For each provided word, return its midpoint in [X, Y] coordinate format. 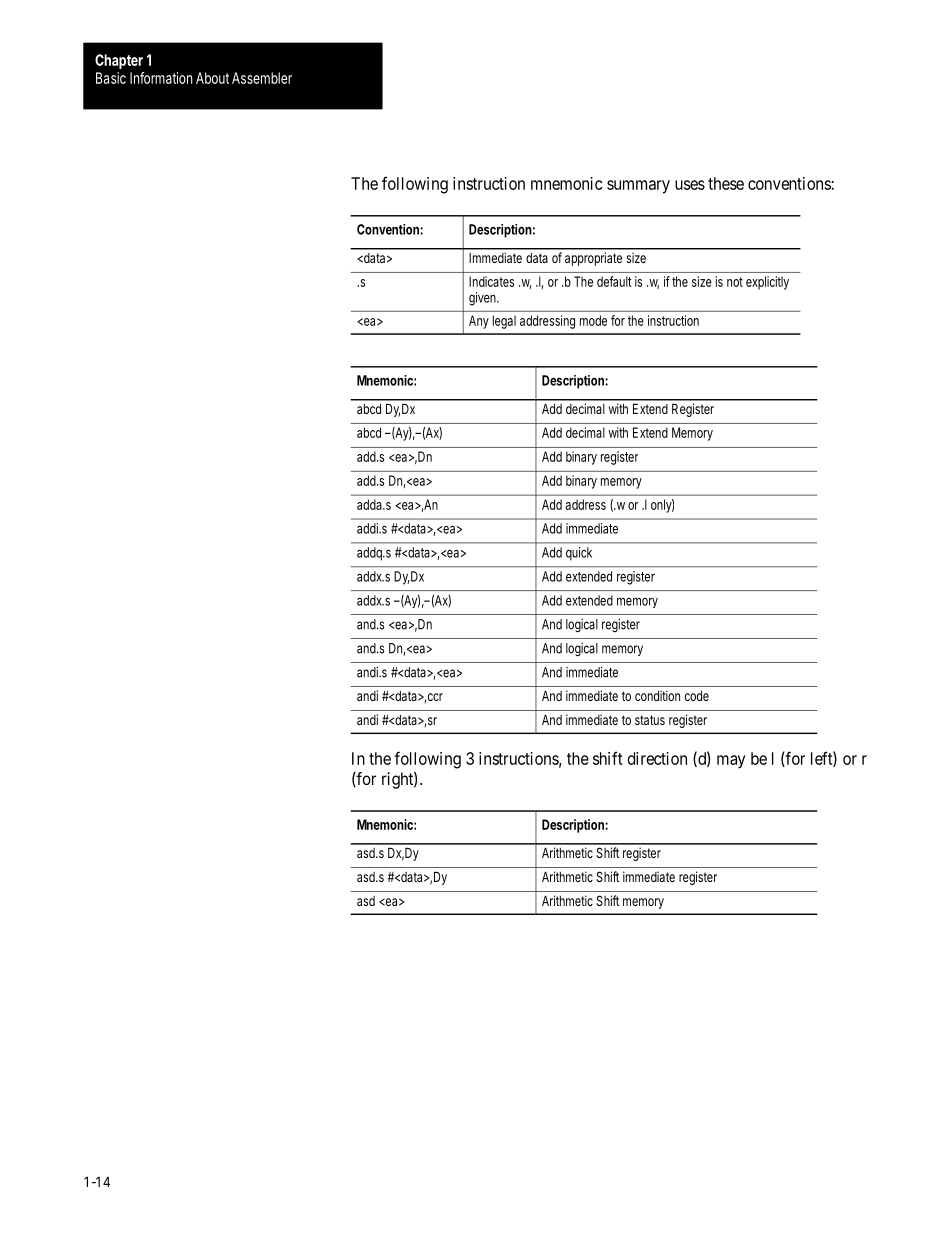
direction [657, 758]
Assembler [262, 78]
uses [690, 185]
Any [479, 322]
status [650, 720]
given [484, 299]
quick [579, 554]
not [735, 282]
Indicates [491, 281]
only [662, 506]
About [212, 78]
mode [593, 320]
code [697, 696]
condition [657, 695]
